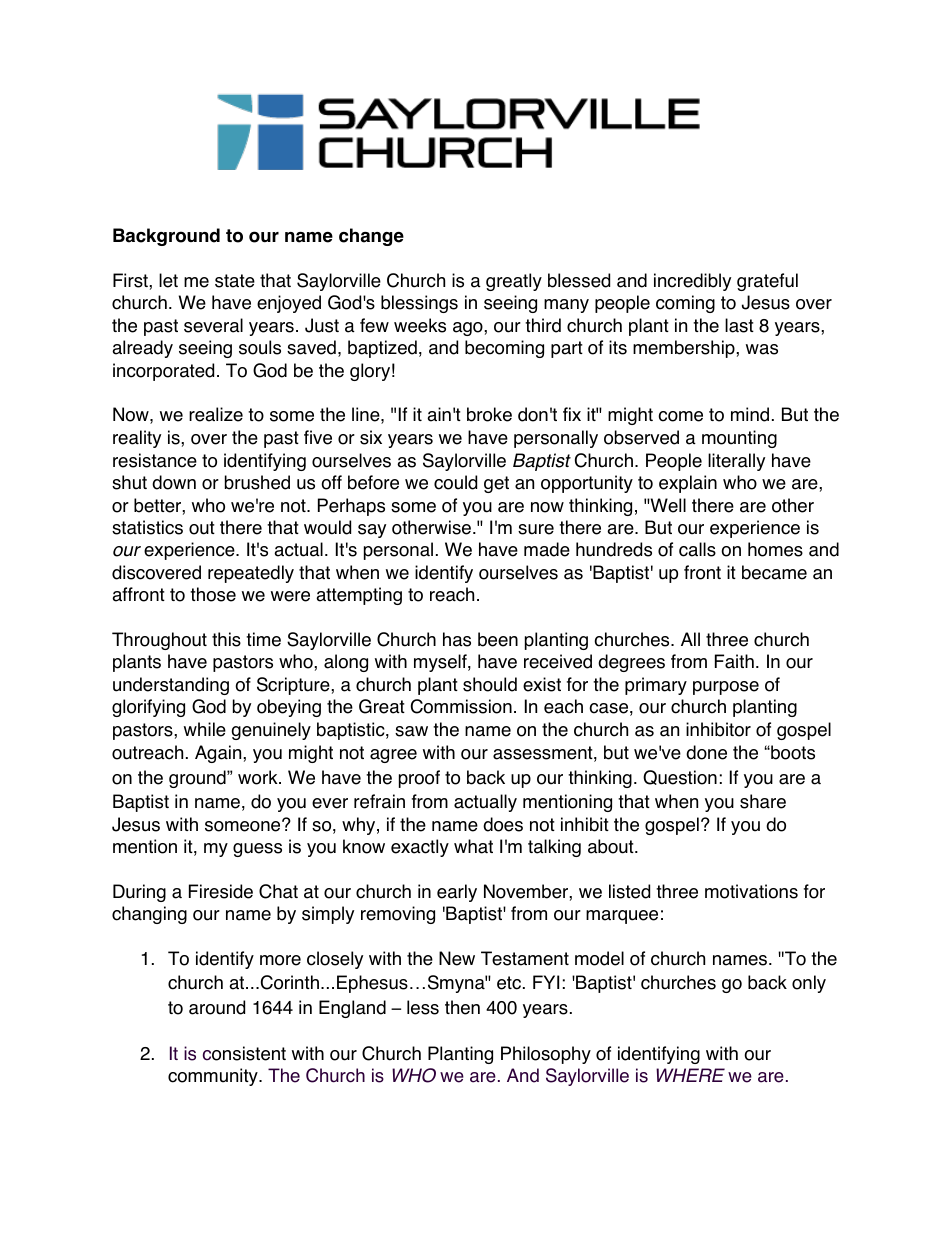  What do you see at coordinates (462, 1007) in the screenshot?
I see `then` at bounding box center [462, 1007].
